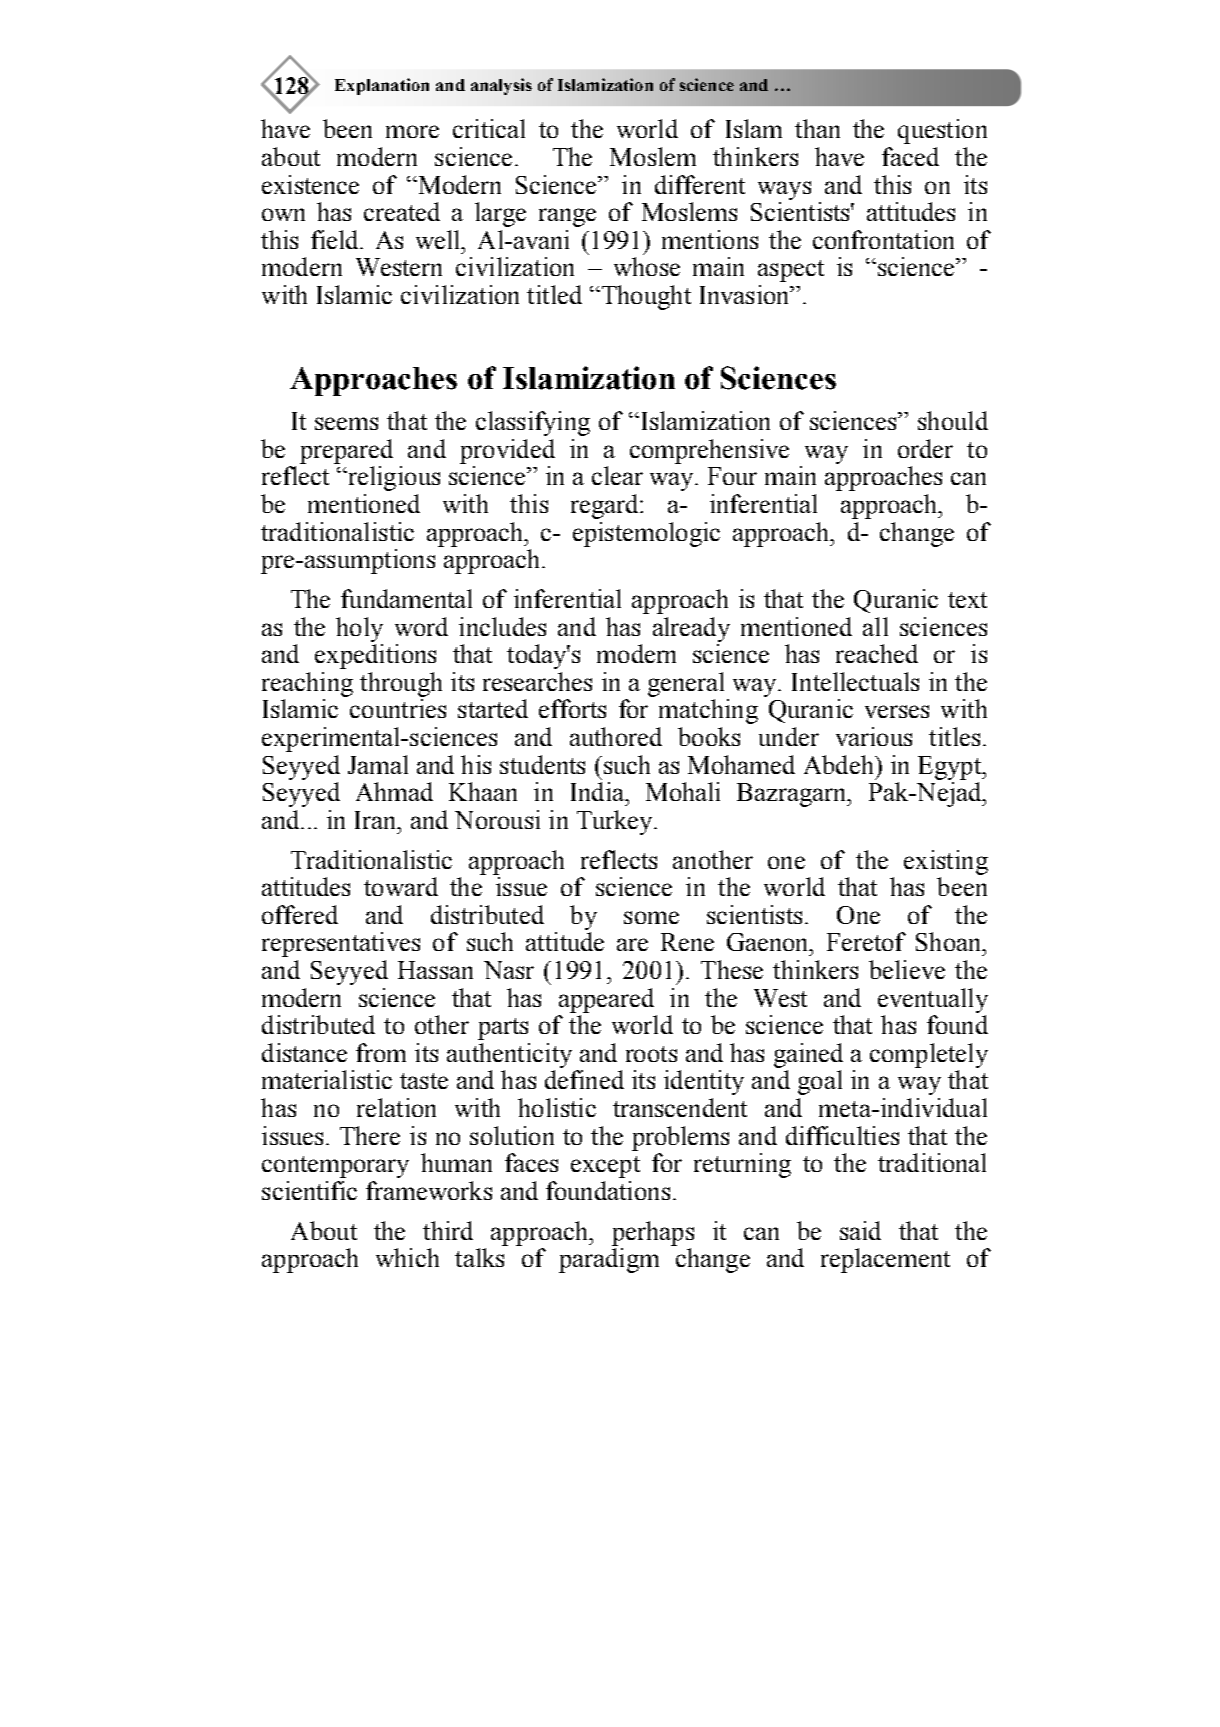 This screenshot has height=1727, width=1220. Describe the element at coordinates (407, 1257) in the screenshot. I see `which` at that location.
